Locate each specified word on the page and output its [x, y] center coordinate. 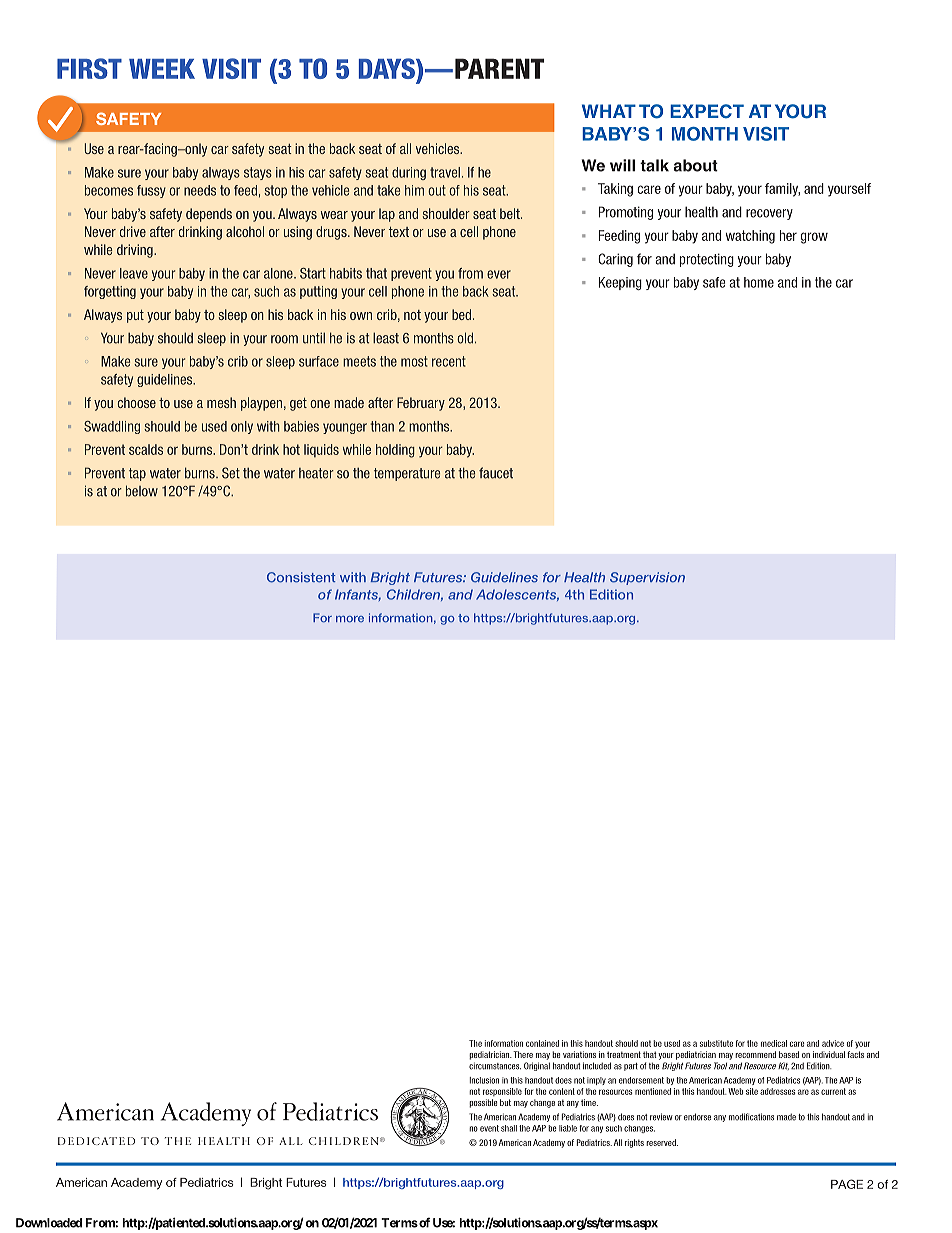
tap [137, 474]
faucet [496, 473]
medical [774, 1043]
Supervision [647, 578]
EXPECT [707, 111]
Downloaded [49, 1223]
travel [445, 172]
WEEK [162, 69]
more [350, 619]
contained [542, 1043]
